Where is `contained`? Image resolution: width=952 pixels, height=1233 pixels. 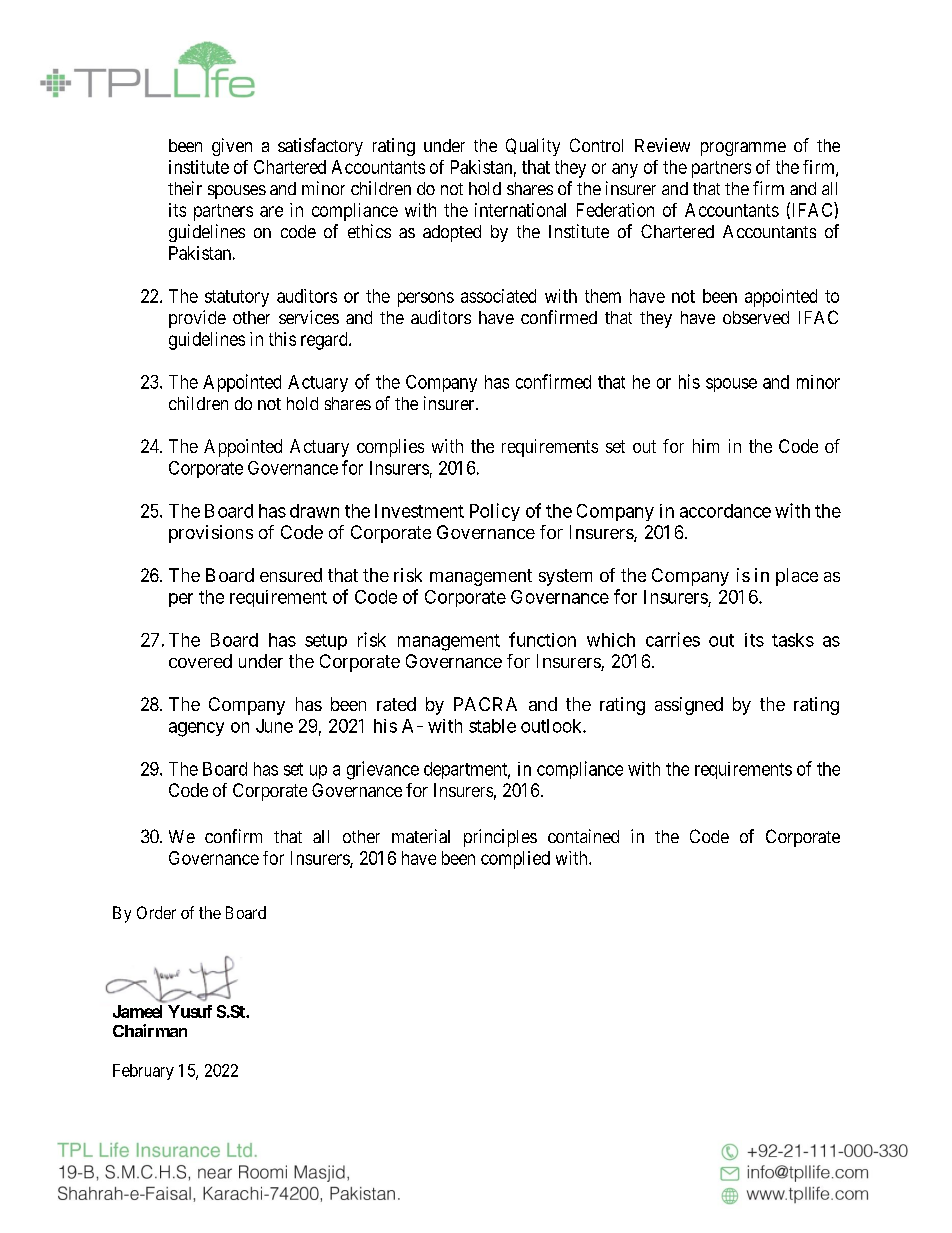
contained is located at coordinates (583, 836).
